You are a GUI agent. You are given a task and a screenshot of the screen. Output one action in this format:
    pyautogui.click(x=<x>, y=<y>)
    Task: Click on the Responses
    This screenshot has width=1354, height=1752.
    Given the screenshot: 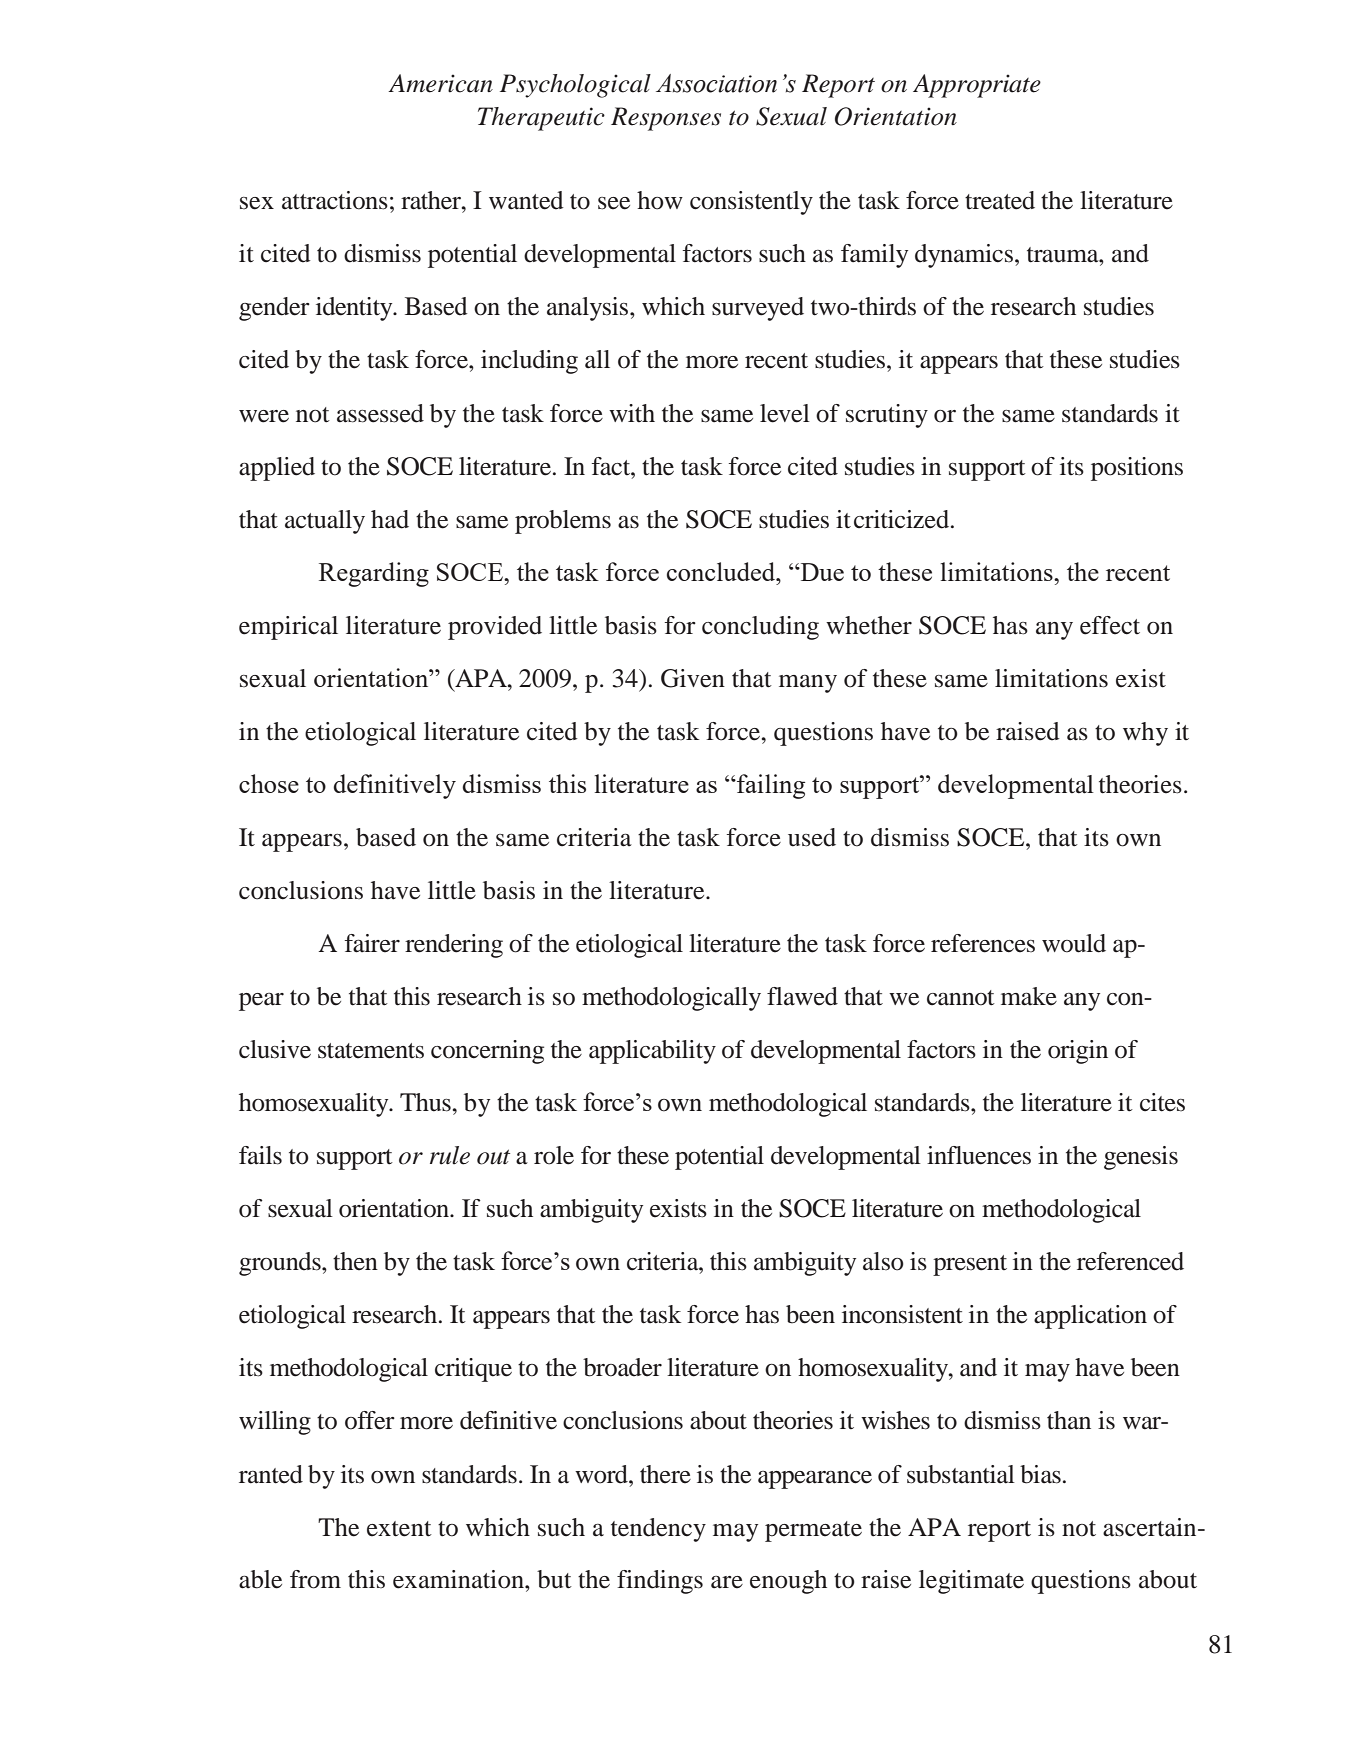 What is the action you would take?
    pyautogui.click(x=666, y=119)
